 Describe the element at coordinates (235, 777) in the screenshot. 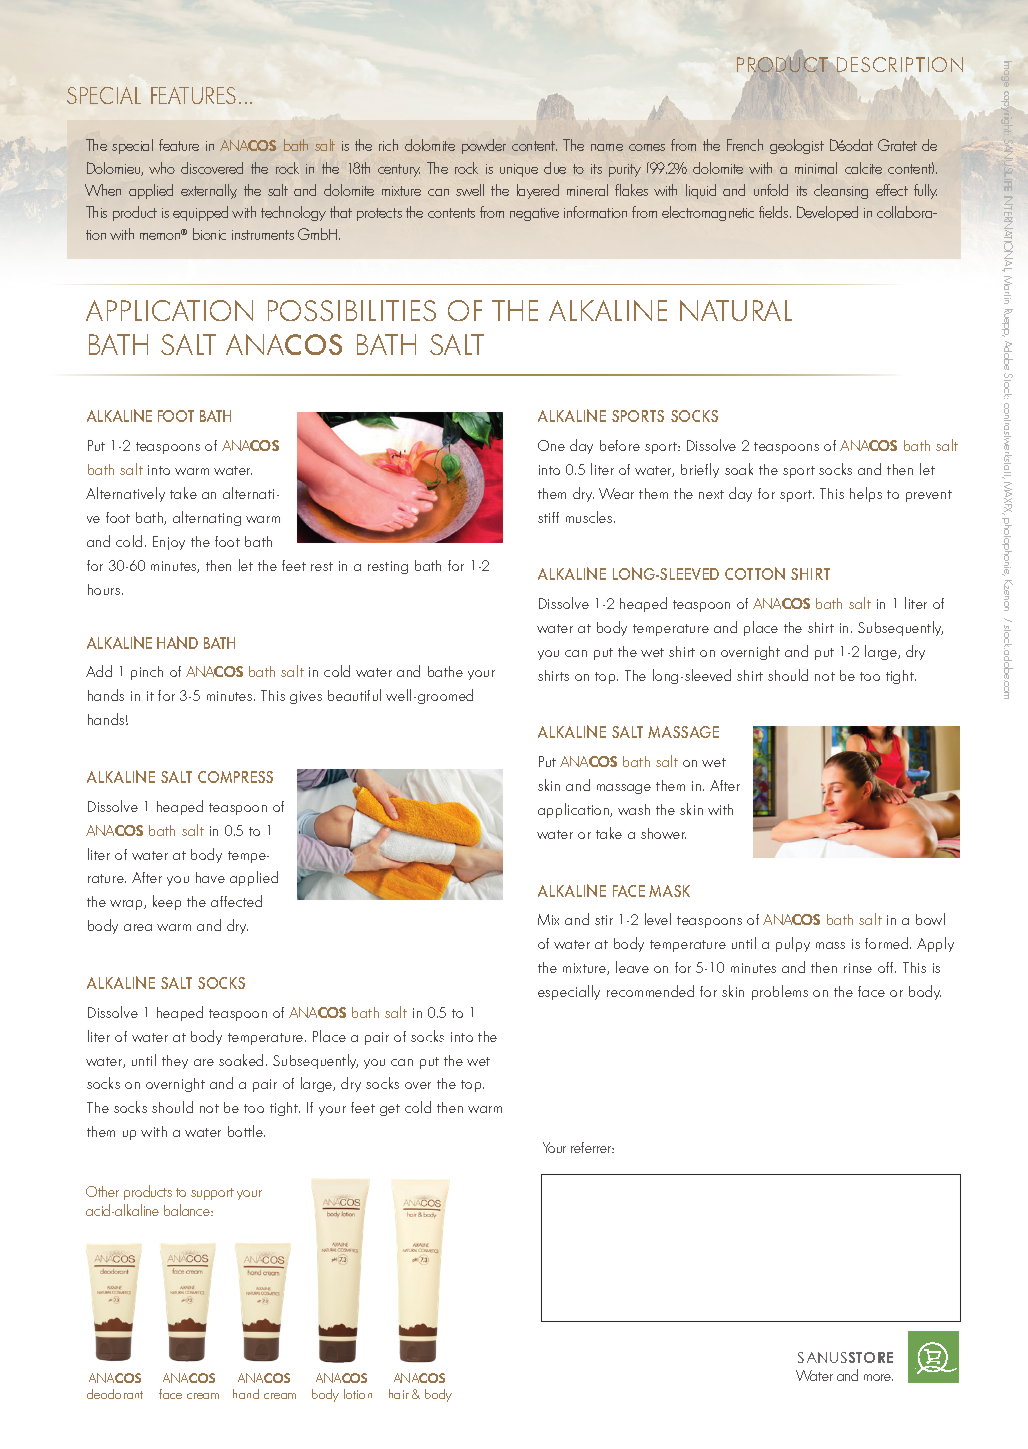

I see `COMPRESS` at that location.
